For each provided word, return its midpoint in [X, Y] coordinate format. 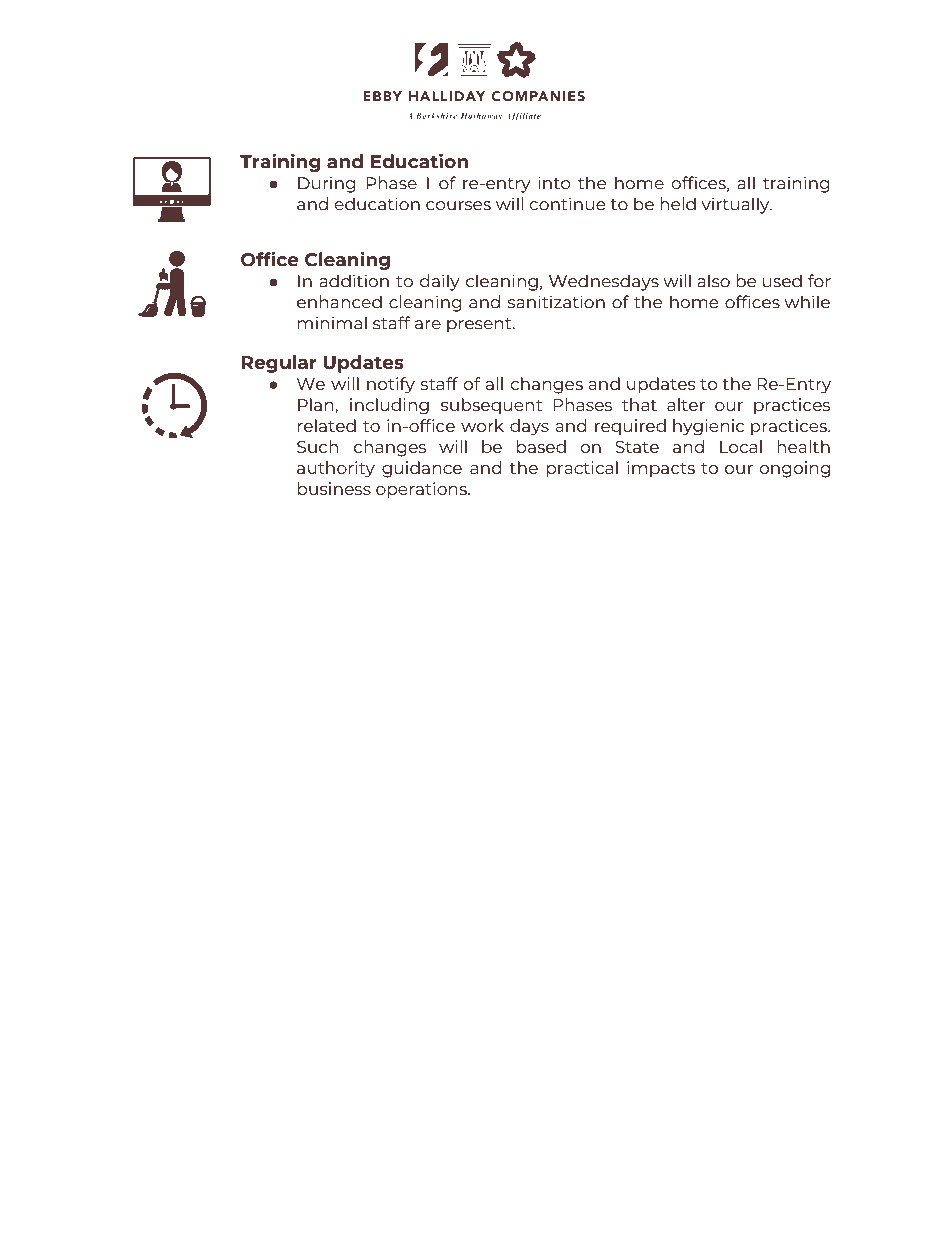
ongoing [795, 469]
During [326, 184]
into [554, 183]
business [334, 488]
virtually [736, 205]
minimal [332, 323]
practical [582, 469]
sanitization [556, 302]
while [807, 302]
